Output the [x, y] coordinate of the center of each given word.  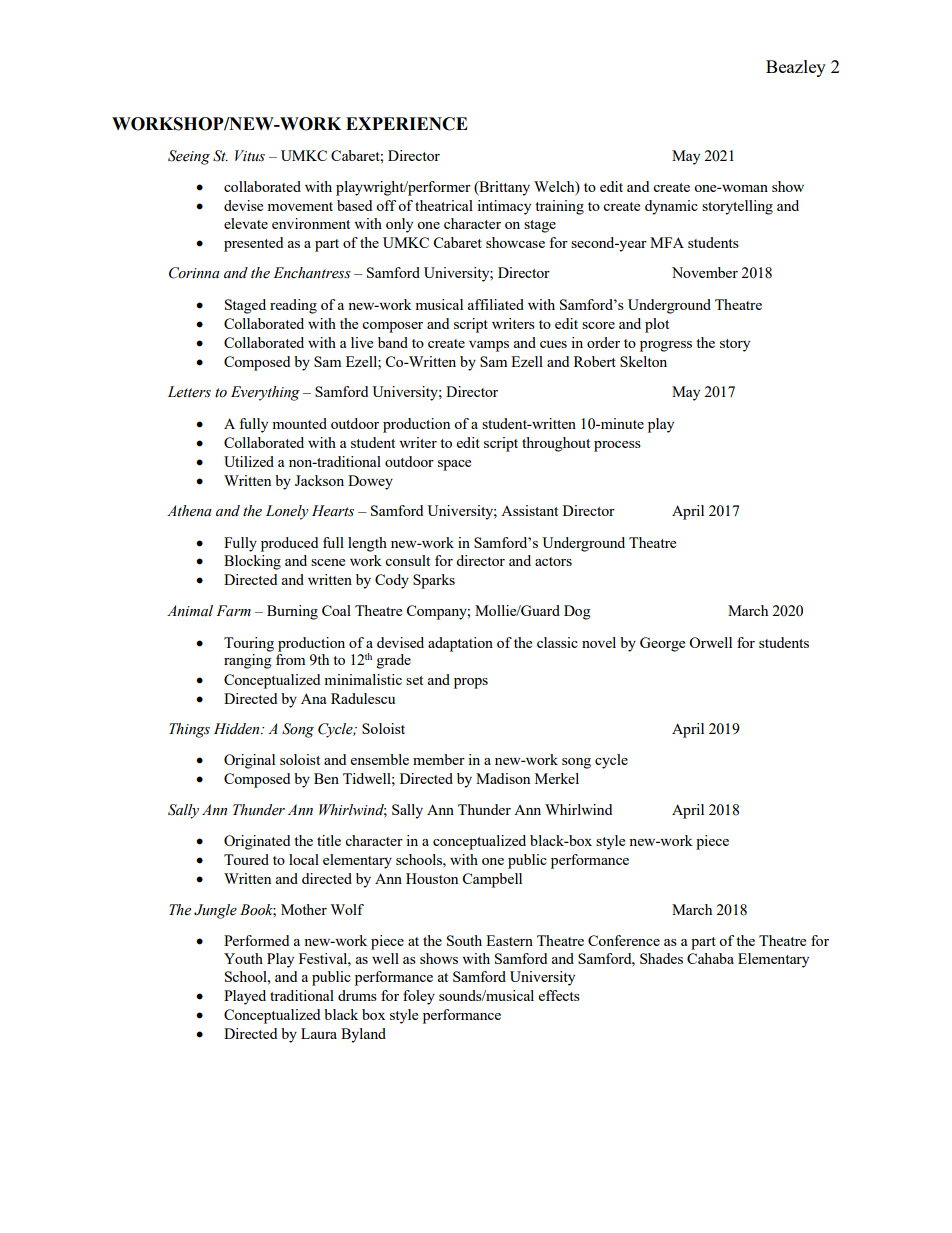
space [454, 465]
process [617, 446]
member [439, 759]
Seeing [189, 157]
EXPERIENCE [407, 124]
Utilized [249, 461]
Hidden [238, 729]
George [662, 644]
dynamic [671, 207]
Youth [243, 958]
